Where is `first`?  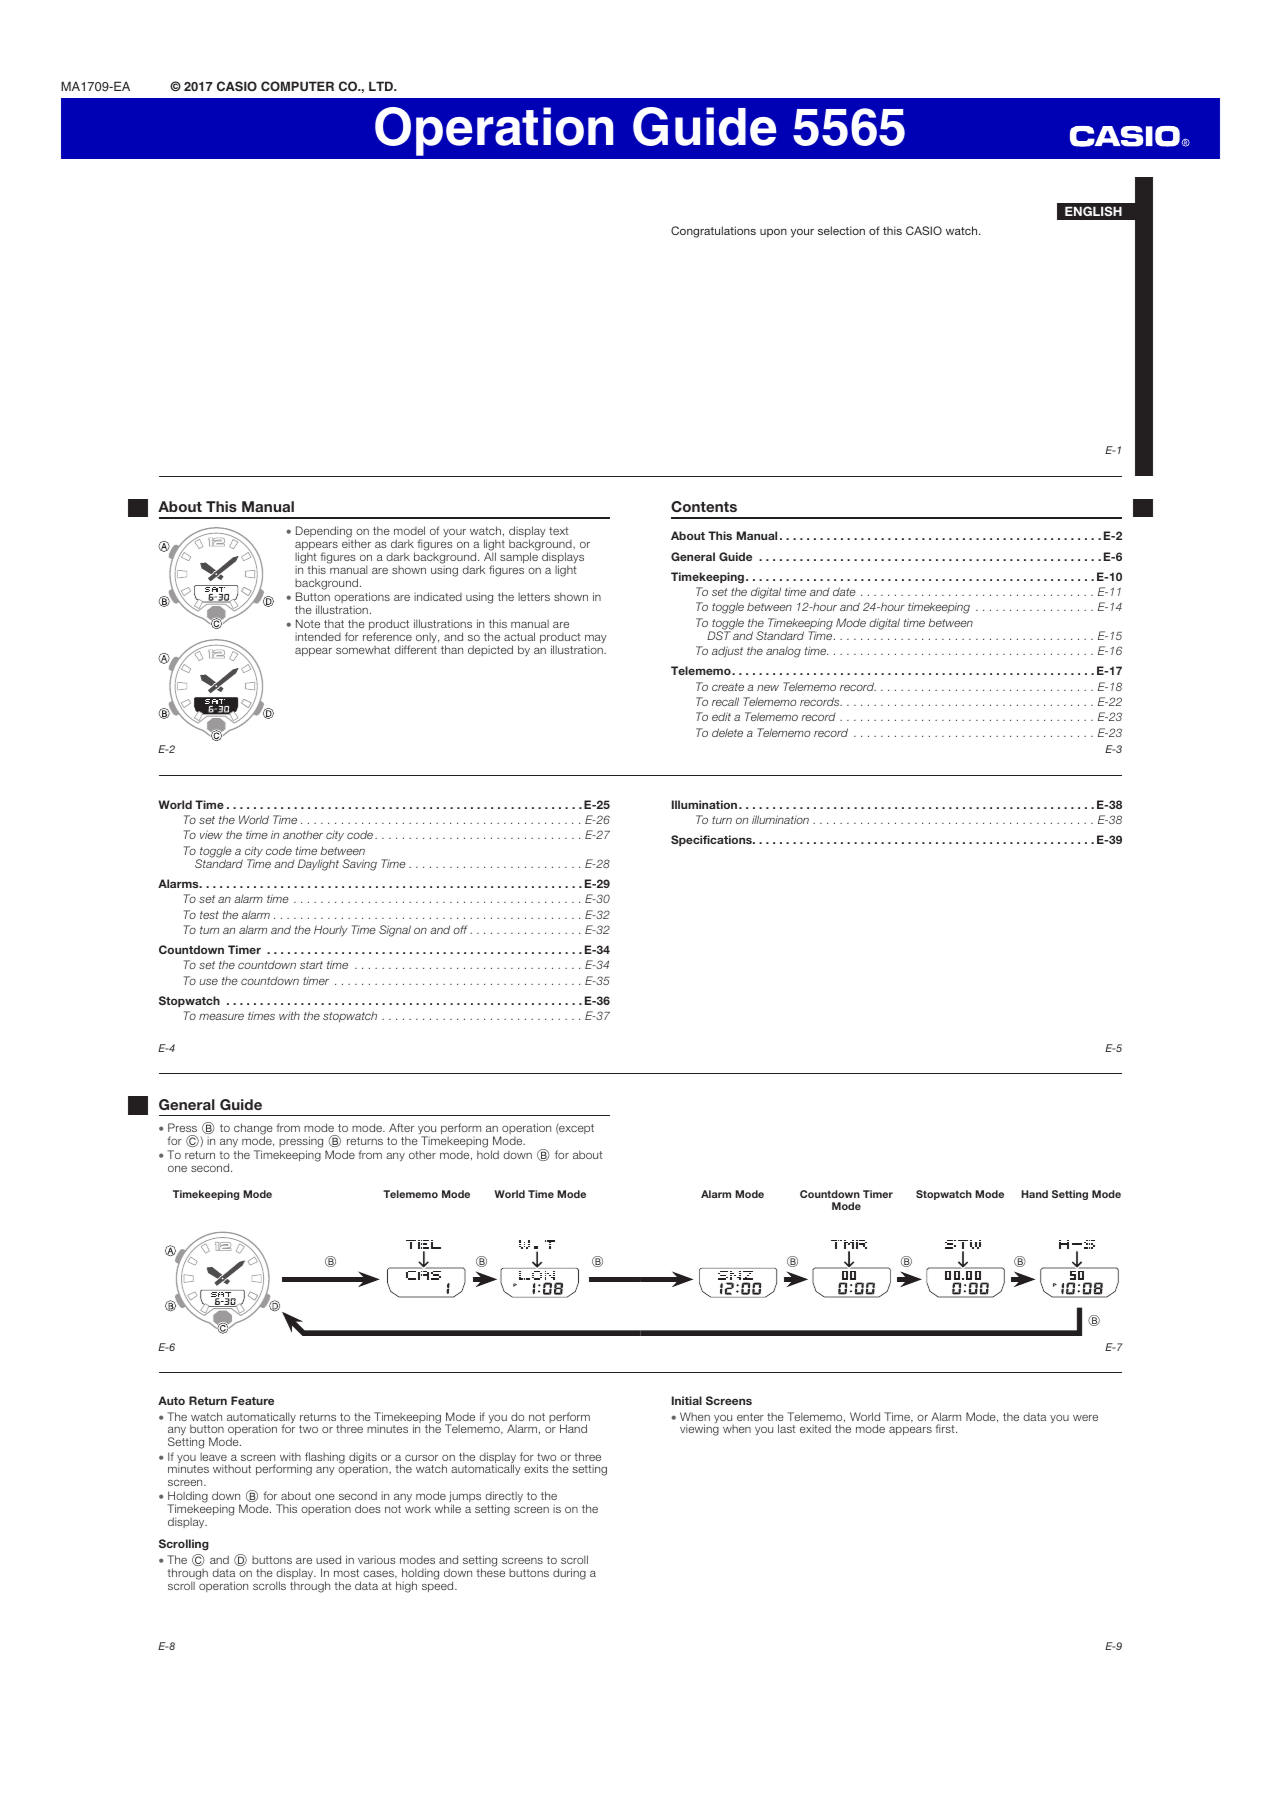
first is located at coordinates (946, 1428).
